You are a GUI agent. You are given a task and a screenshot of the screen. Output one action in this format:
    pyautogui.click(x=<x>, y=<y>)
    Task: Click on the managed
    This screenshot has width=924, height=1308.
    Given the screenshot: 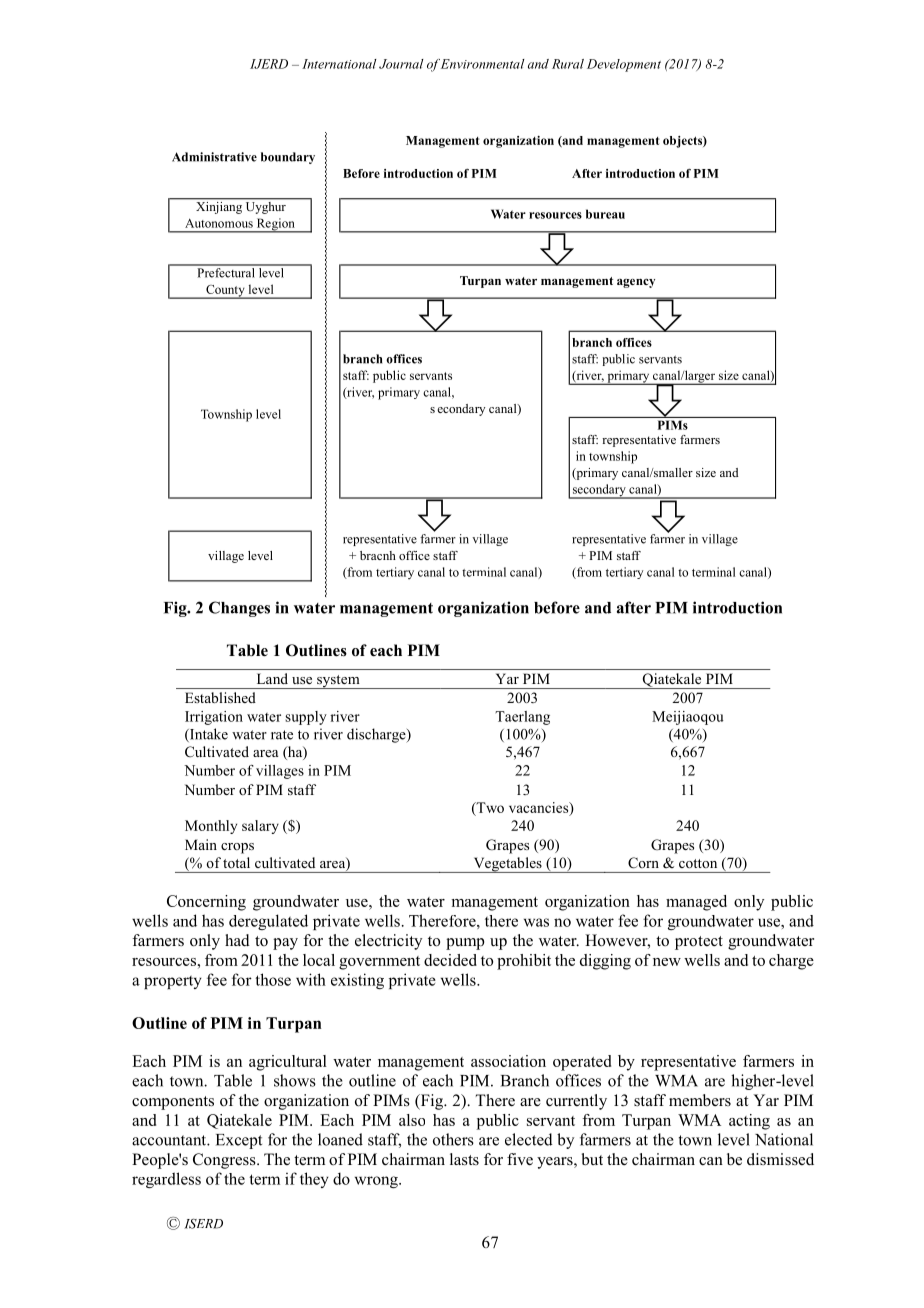 What is the action you would take?
    pyautogui.click(x=696, y=903)
